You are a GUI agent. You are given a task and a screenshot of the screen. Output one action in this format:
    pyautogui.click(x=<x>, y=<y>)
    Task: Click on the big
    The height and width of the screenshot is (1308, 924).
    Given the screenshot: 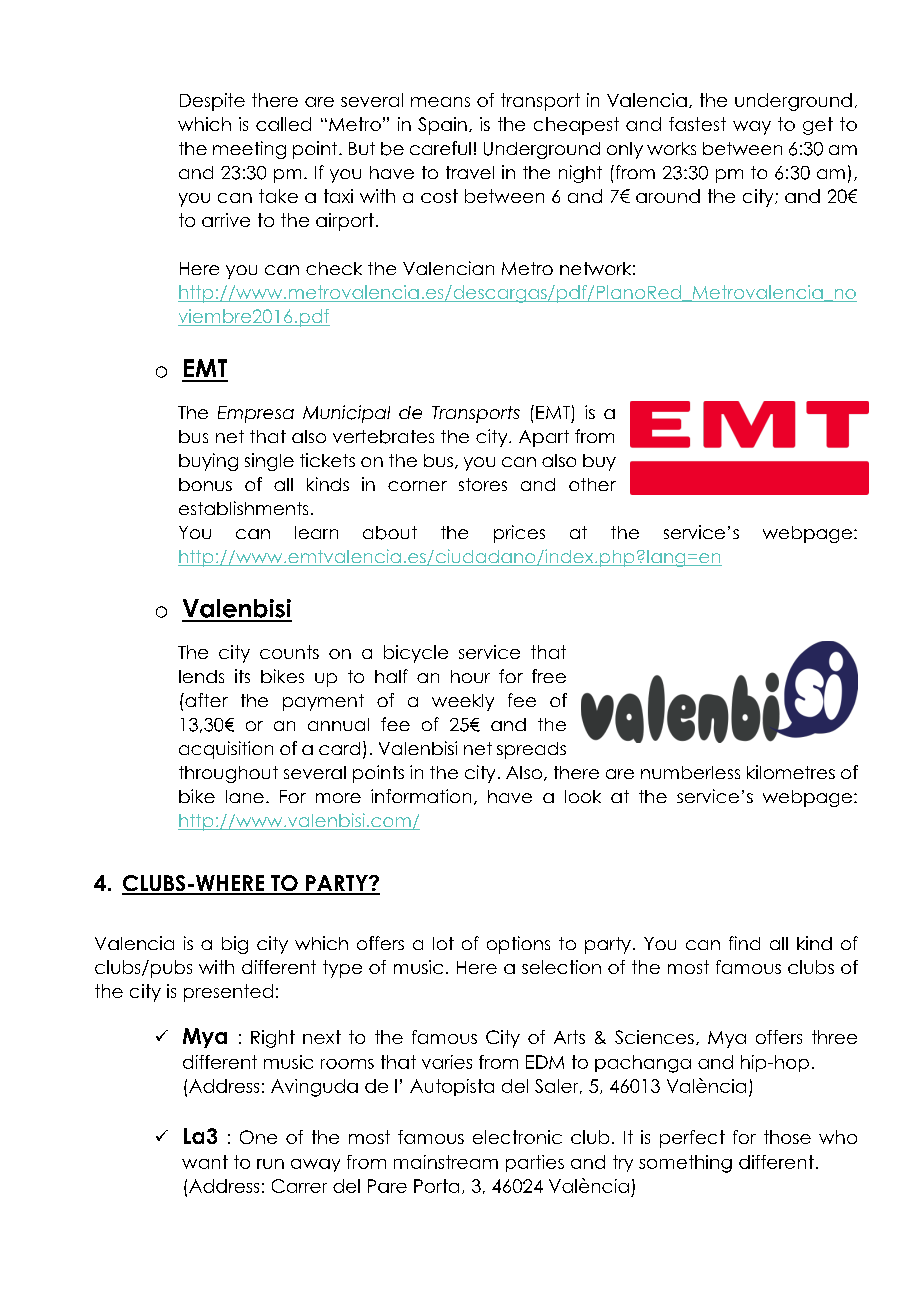 What is the action you would take?
    pyautogui.click(x=235, y=945)
